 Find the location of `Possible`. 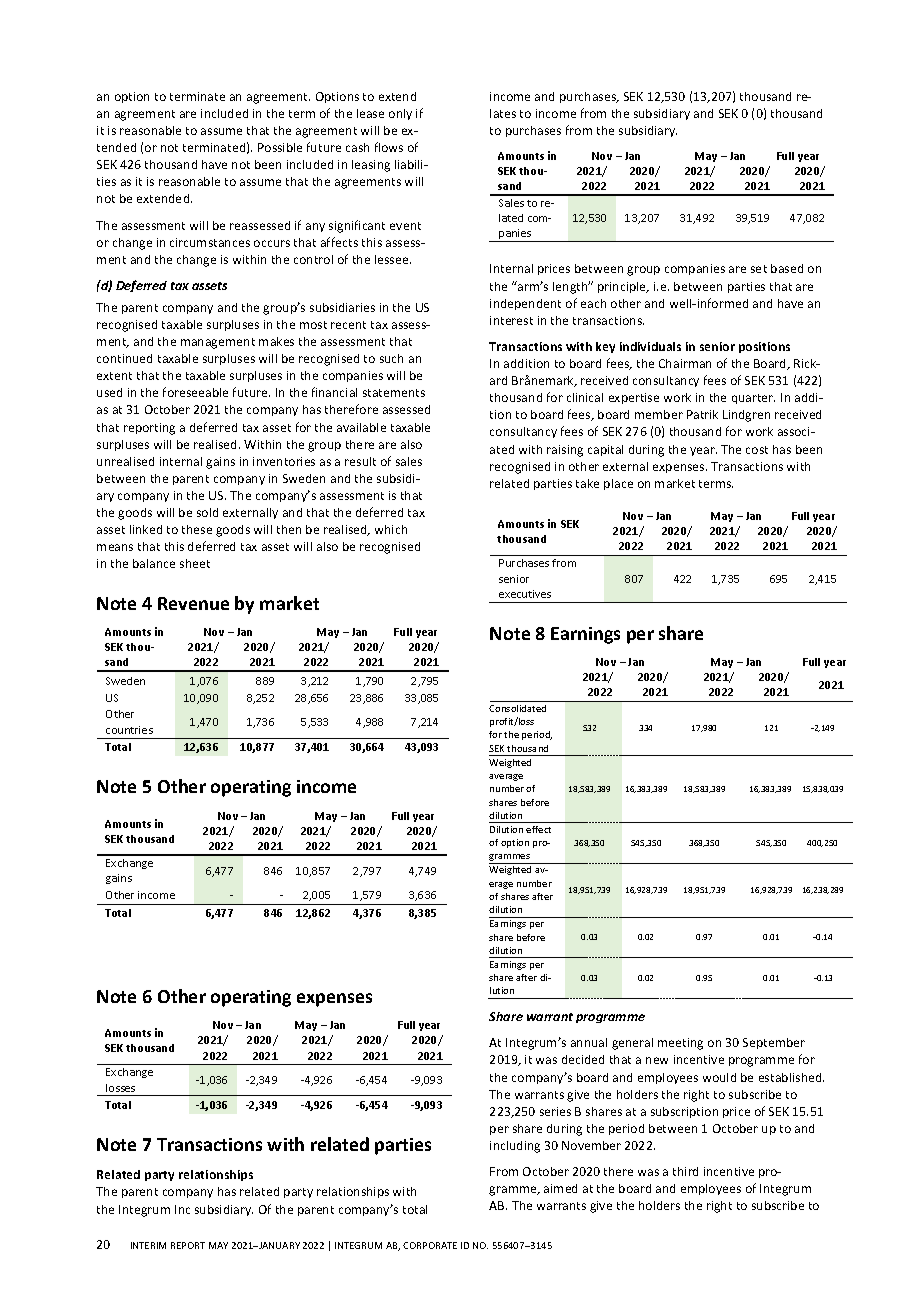

Possible is located at coordinates (280, 147).
